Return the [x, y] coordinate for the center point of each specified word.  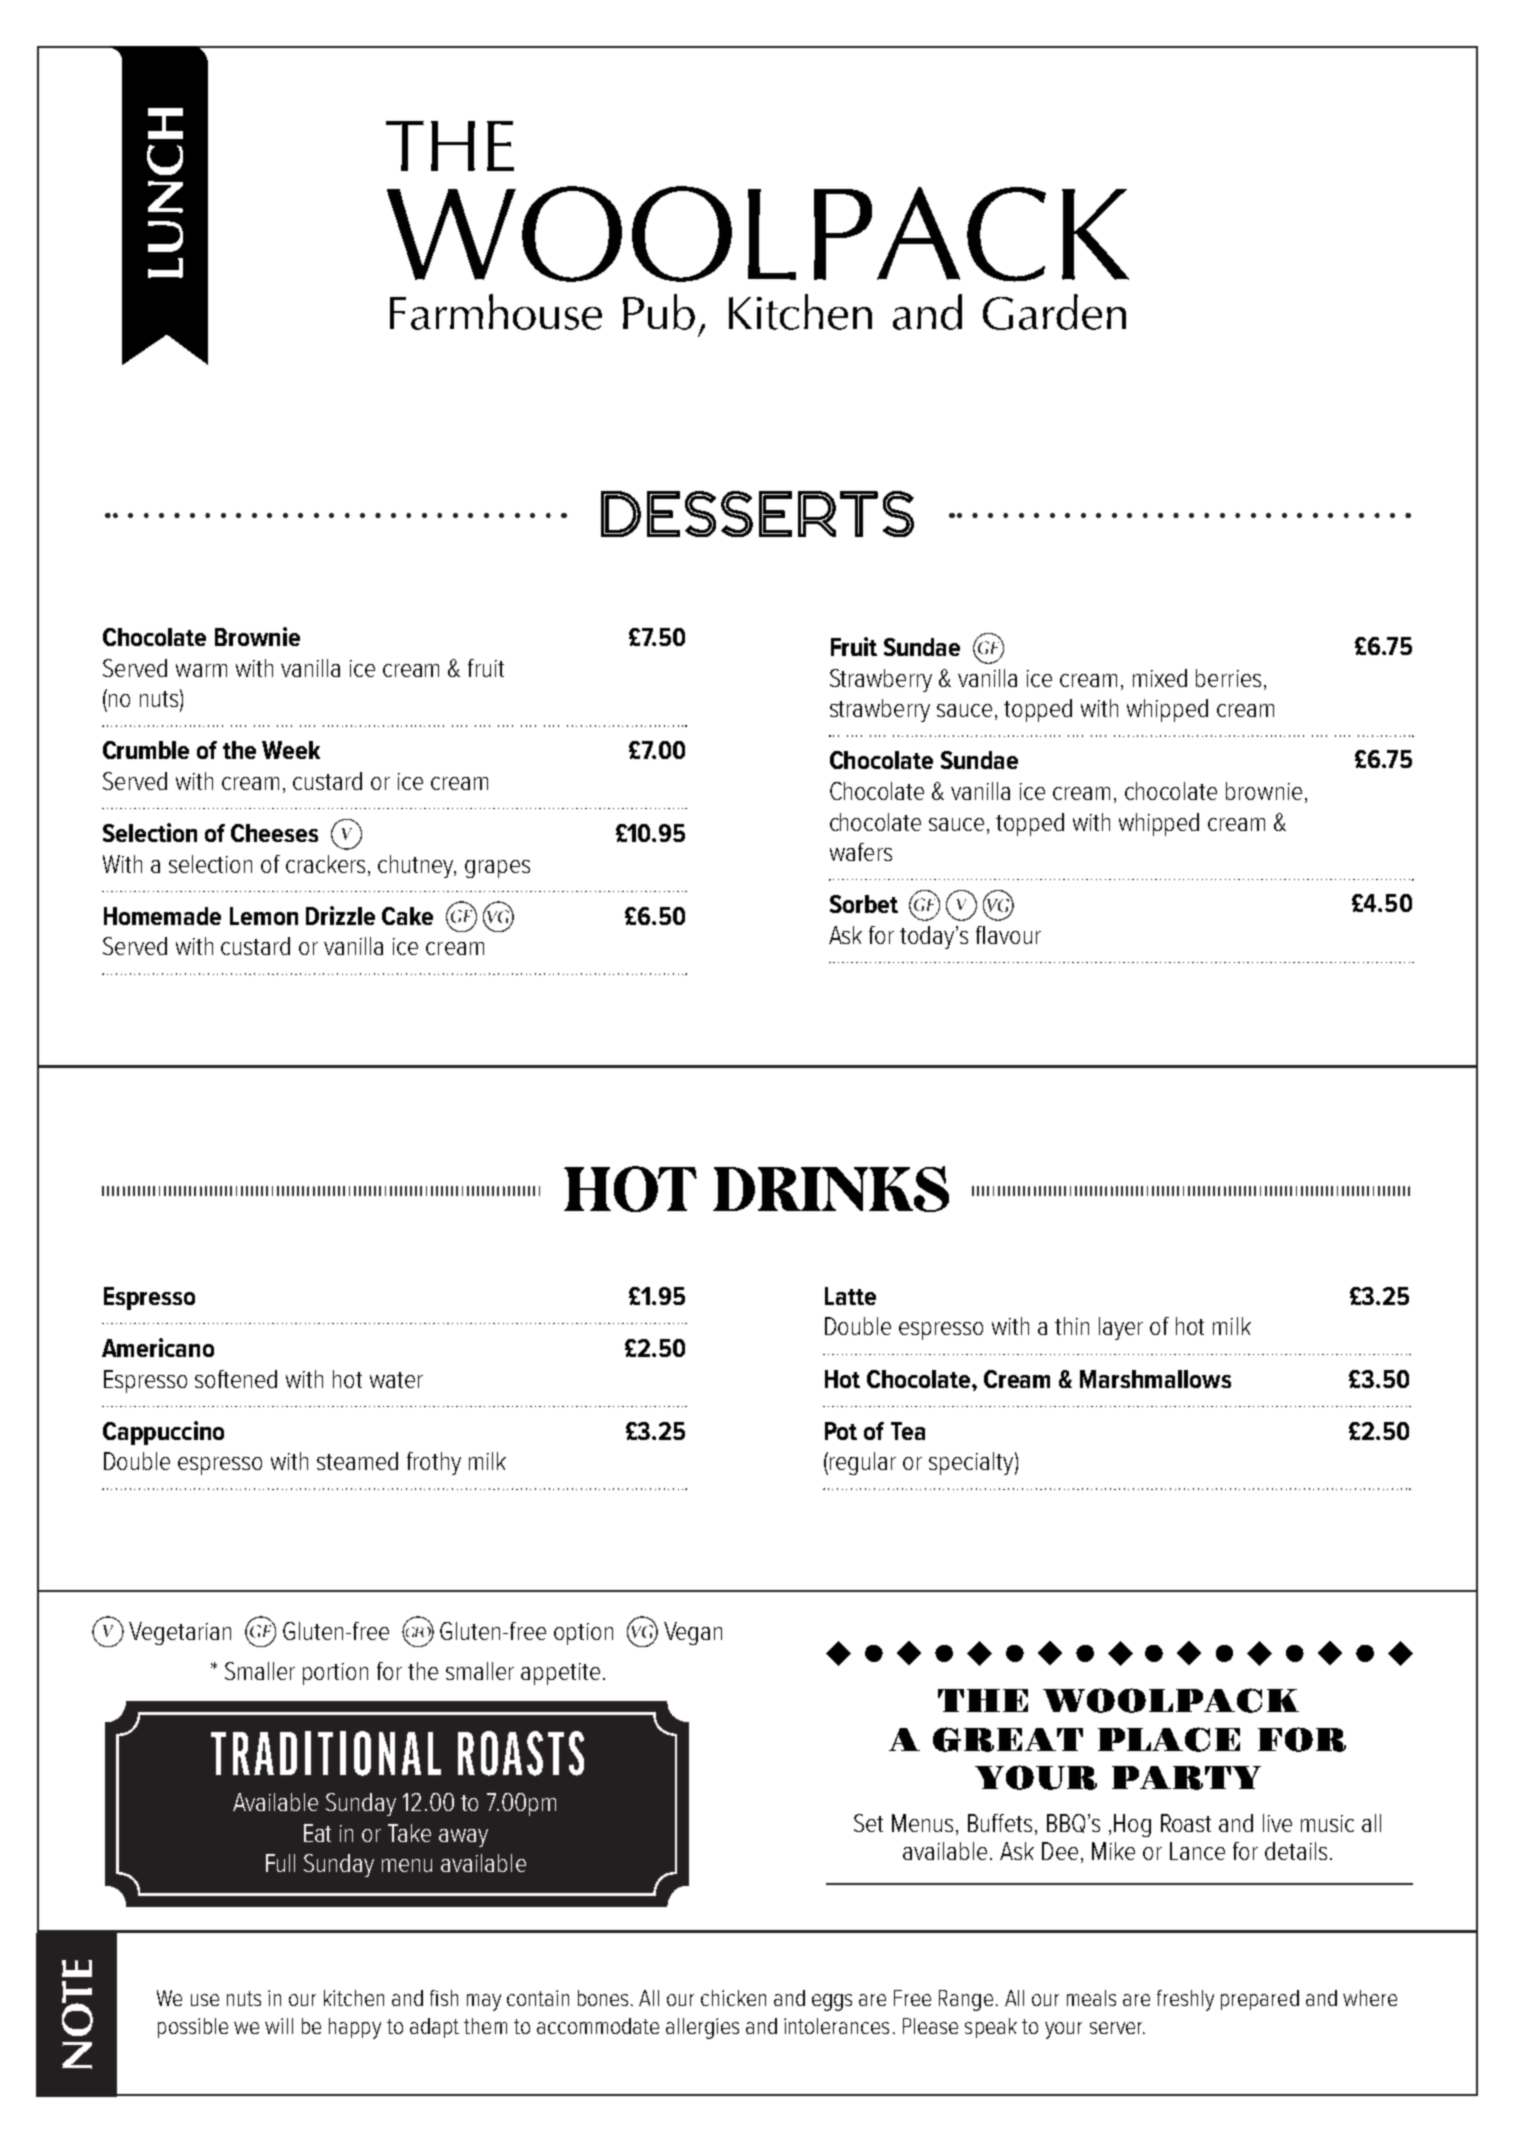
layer [1121, 1328]
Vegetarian [180, 1633]
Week [291, 750]
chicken [733, 1998]
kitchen [354, 1998]
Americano [158, 1347]
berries [1228, 678]
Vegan [693, 1633]
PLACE [1169, 1739]
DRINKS [831, 1189]
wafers [861, 852]
